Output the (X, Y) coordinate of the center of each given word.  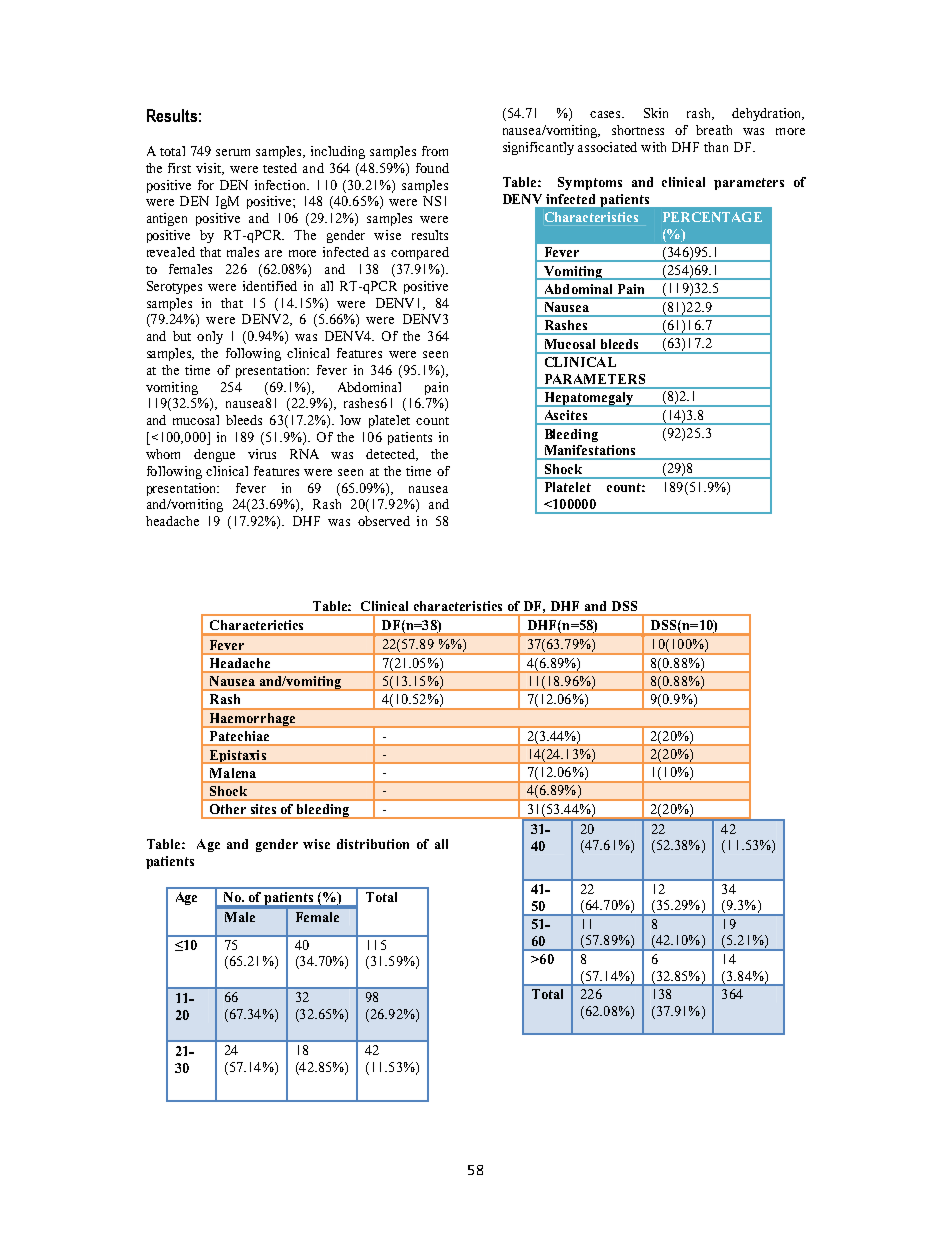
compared (420, 253)
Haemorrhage (252, 720)
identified (270, 286)
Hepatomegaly (589, 399)
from (435, 151)
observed (384, 521)
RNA (304, 454)
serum (233, 152)
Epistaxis (237, 757)
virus (262, 454)
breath (714, 130)
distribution (373, 844)
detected (392, 455)
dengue (214, 455)
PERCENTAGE (712, 217)
